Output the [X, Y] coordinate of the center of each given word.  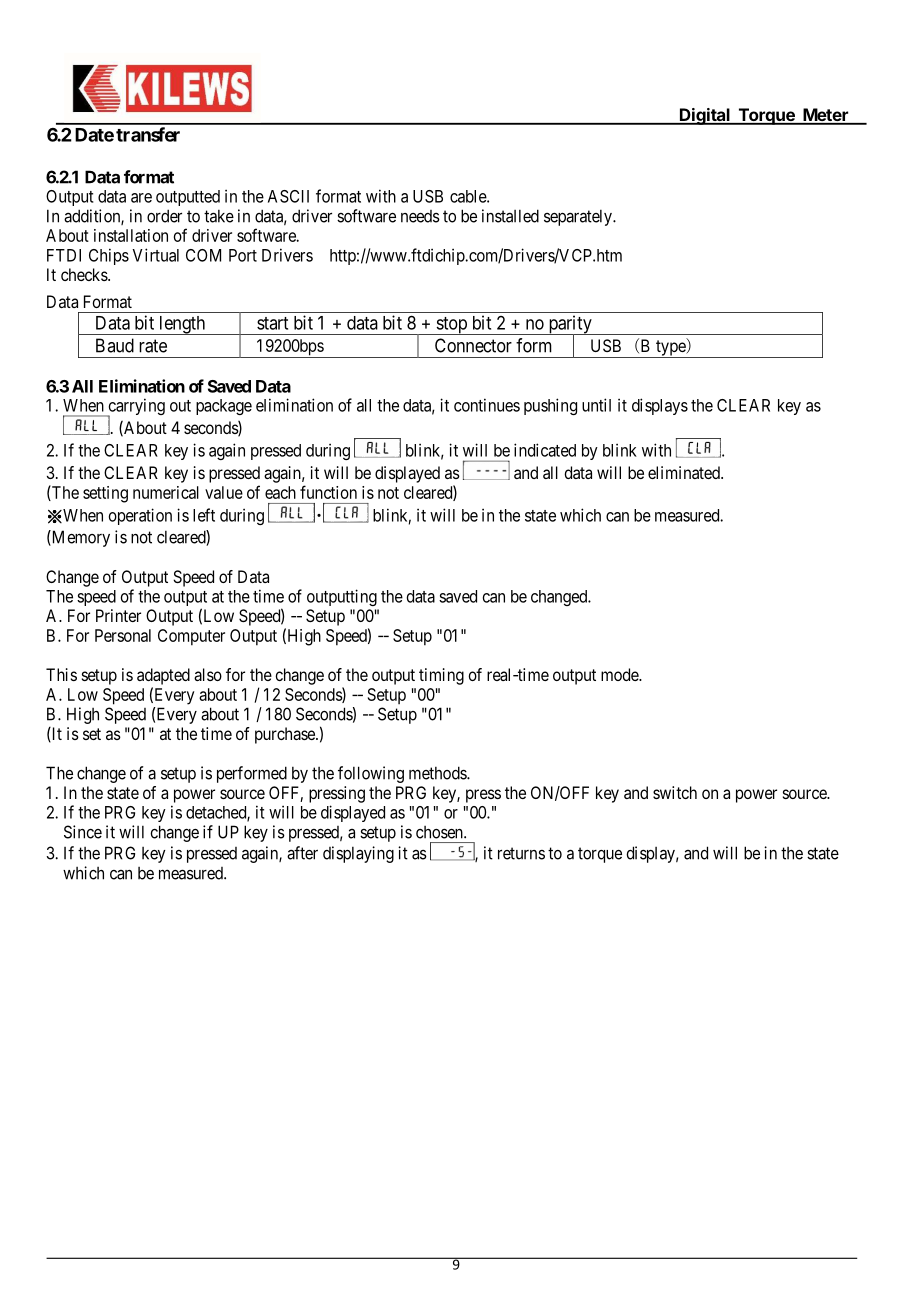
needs [420, 216]
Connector [473, 345]
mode [620, 674]
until [596, 405]
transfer [148, 134]
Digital [705, 116]
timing [441, 676]
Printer [118, 615]
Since [83, 832]
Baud [115, 345]
